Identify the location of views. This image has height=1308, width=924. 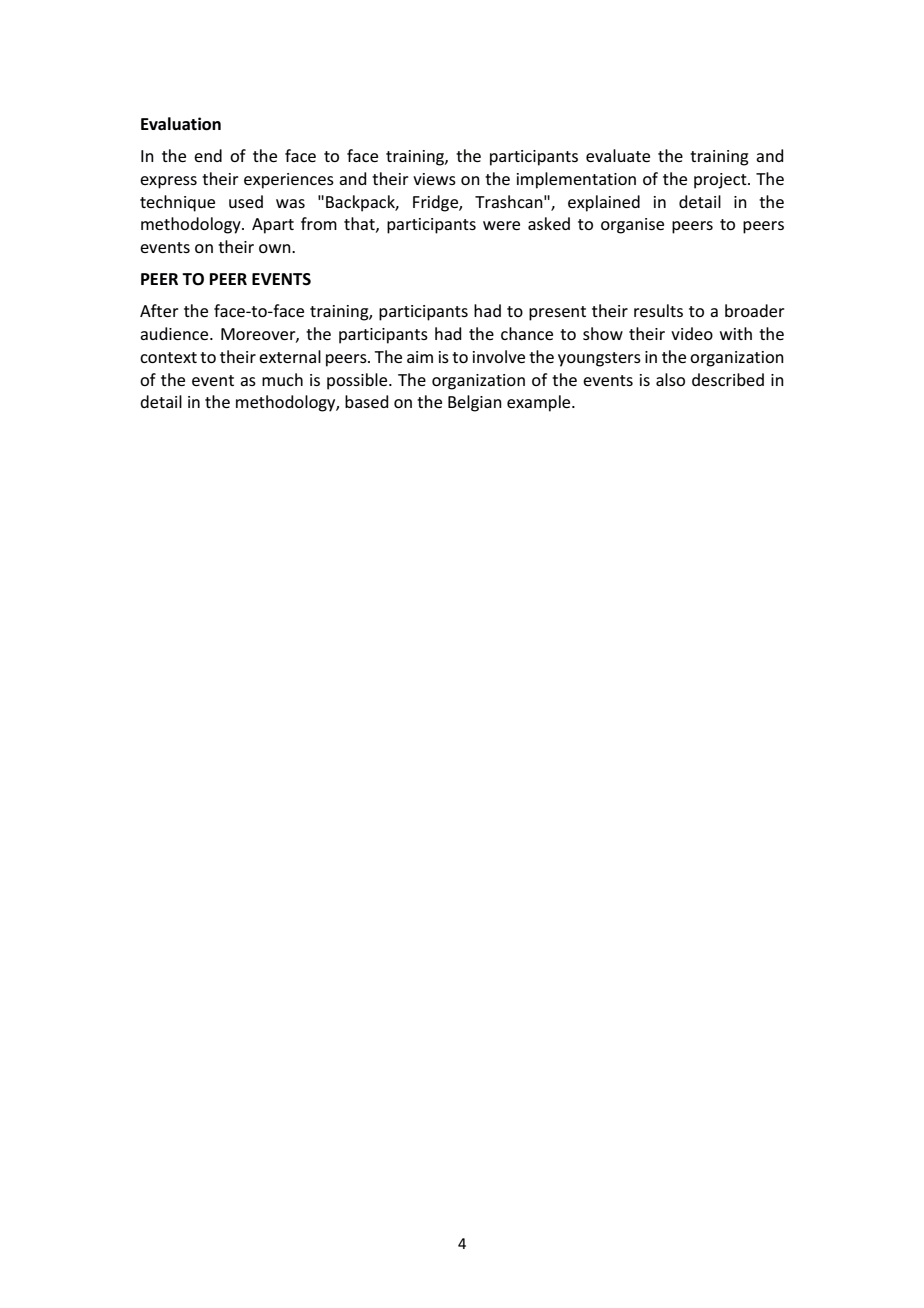
(434, 179).
